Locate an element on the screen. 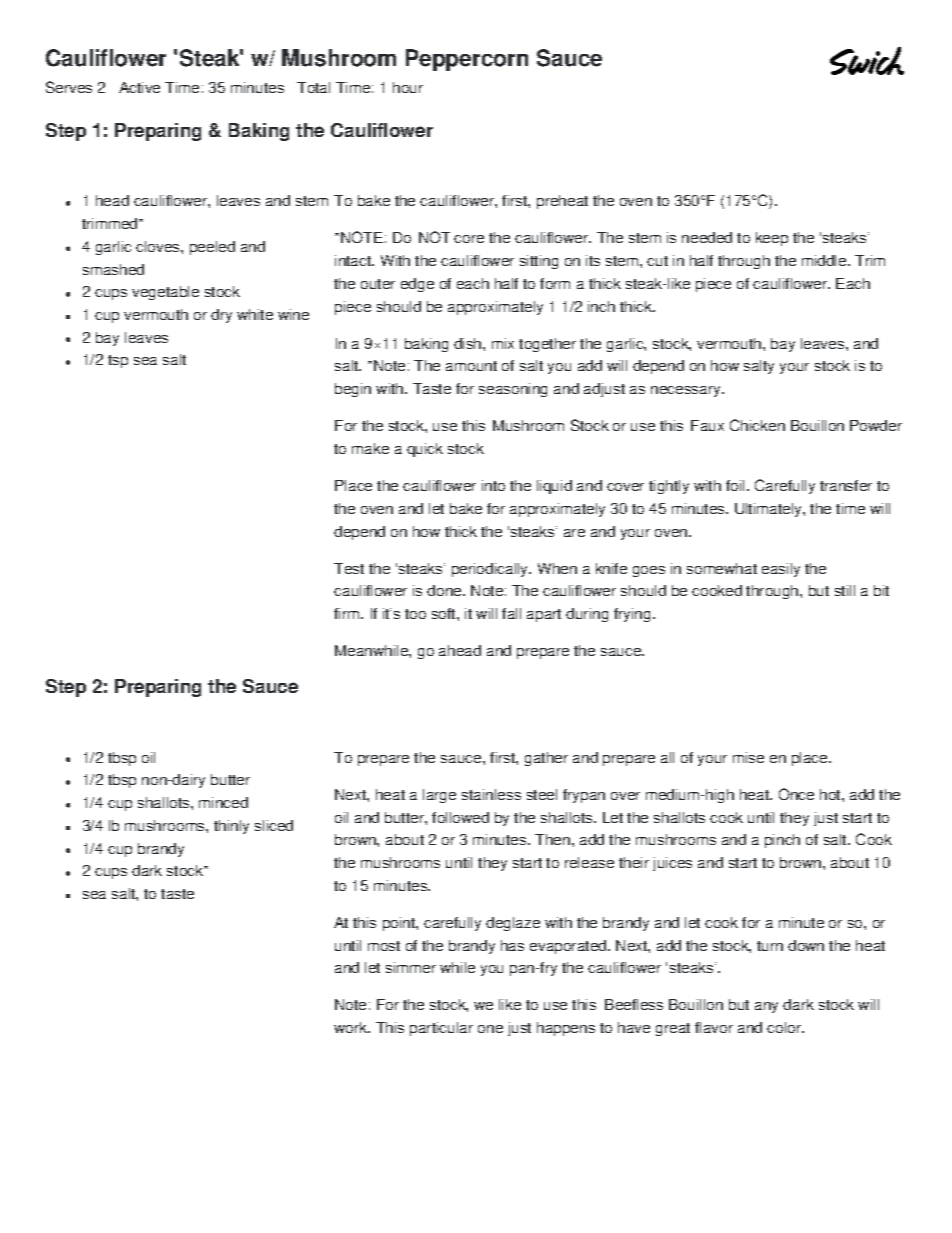  hour is located at coordinates (408, 87).
